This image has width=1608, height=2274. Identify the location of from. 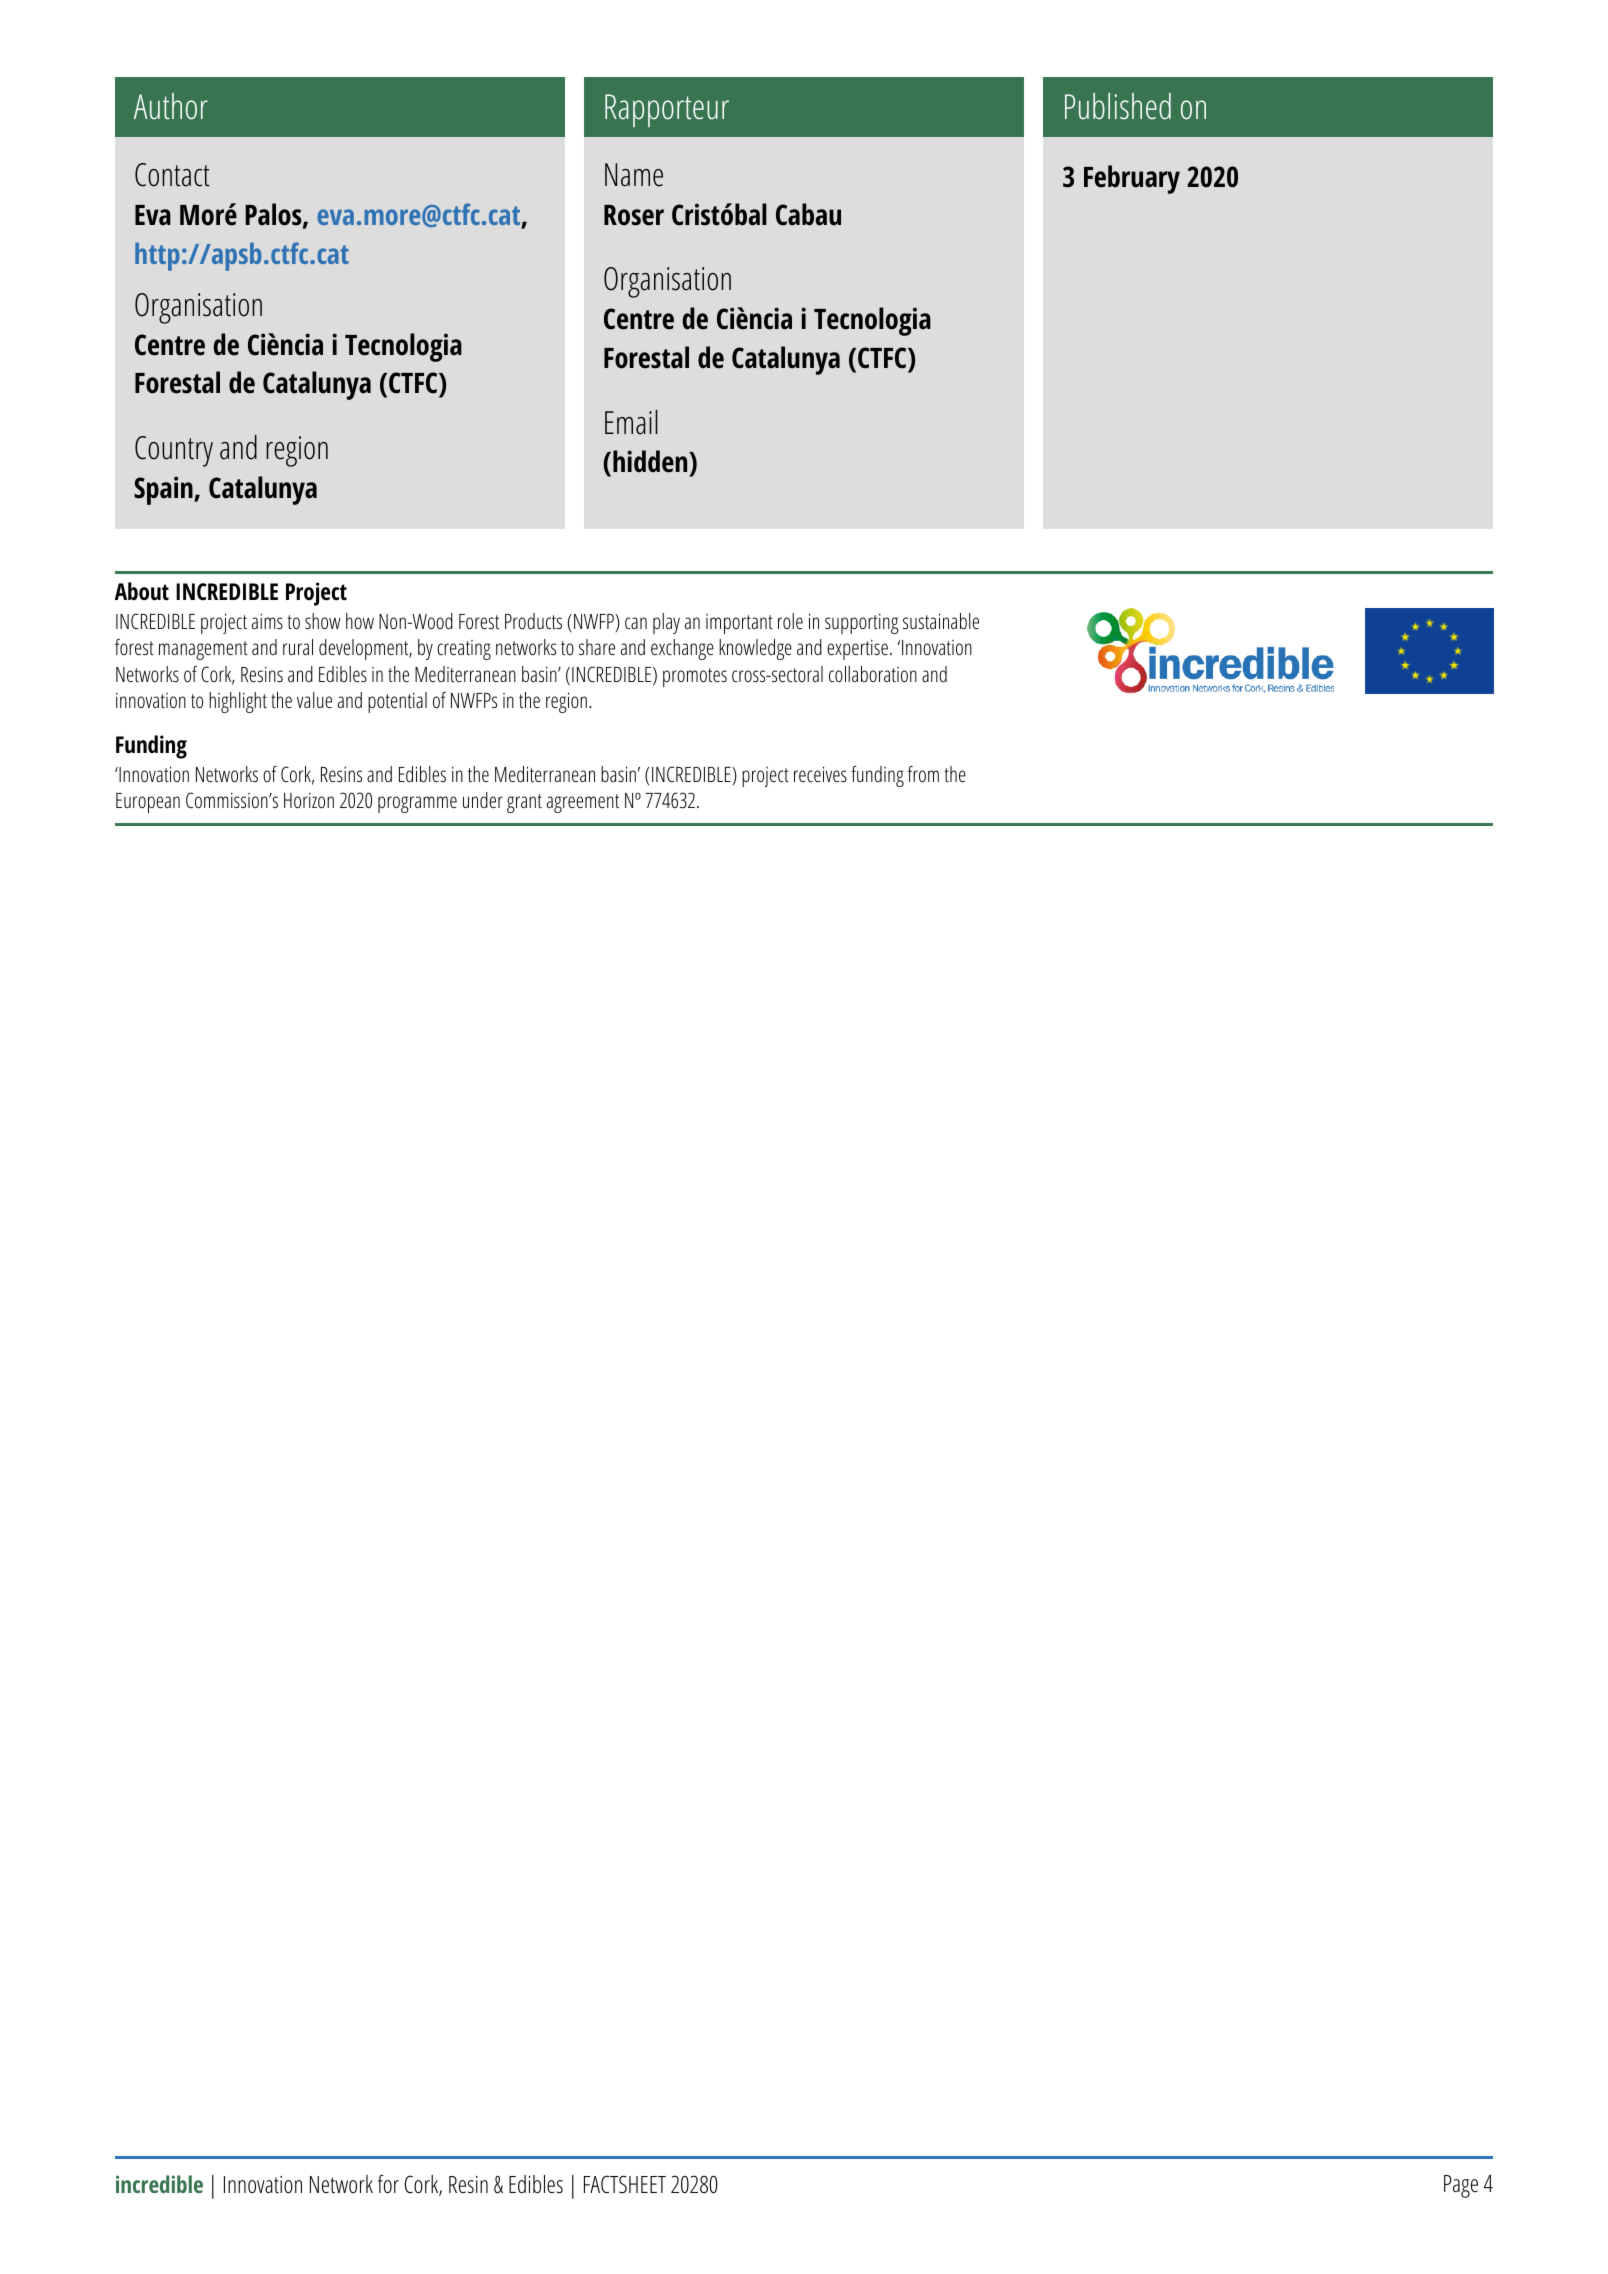
(923, 774).
